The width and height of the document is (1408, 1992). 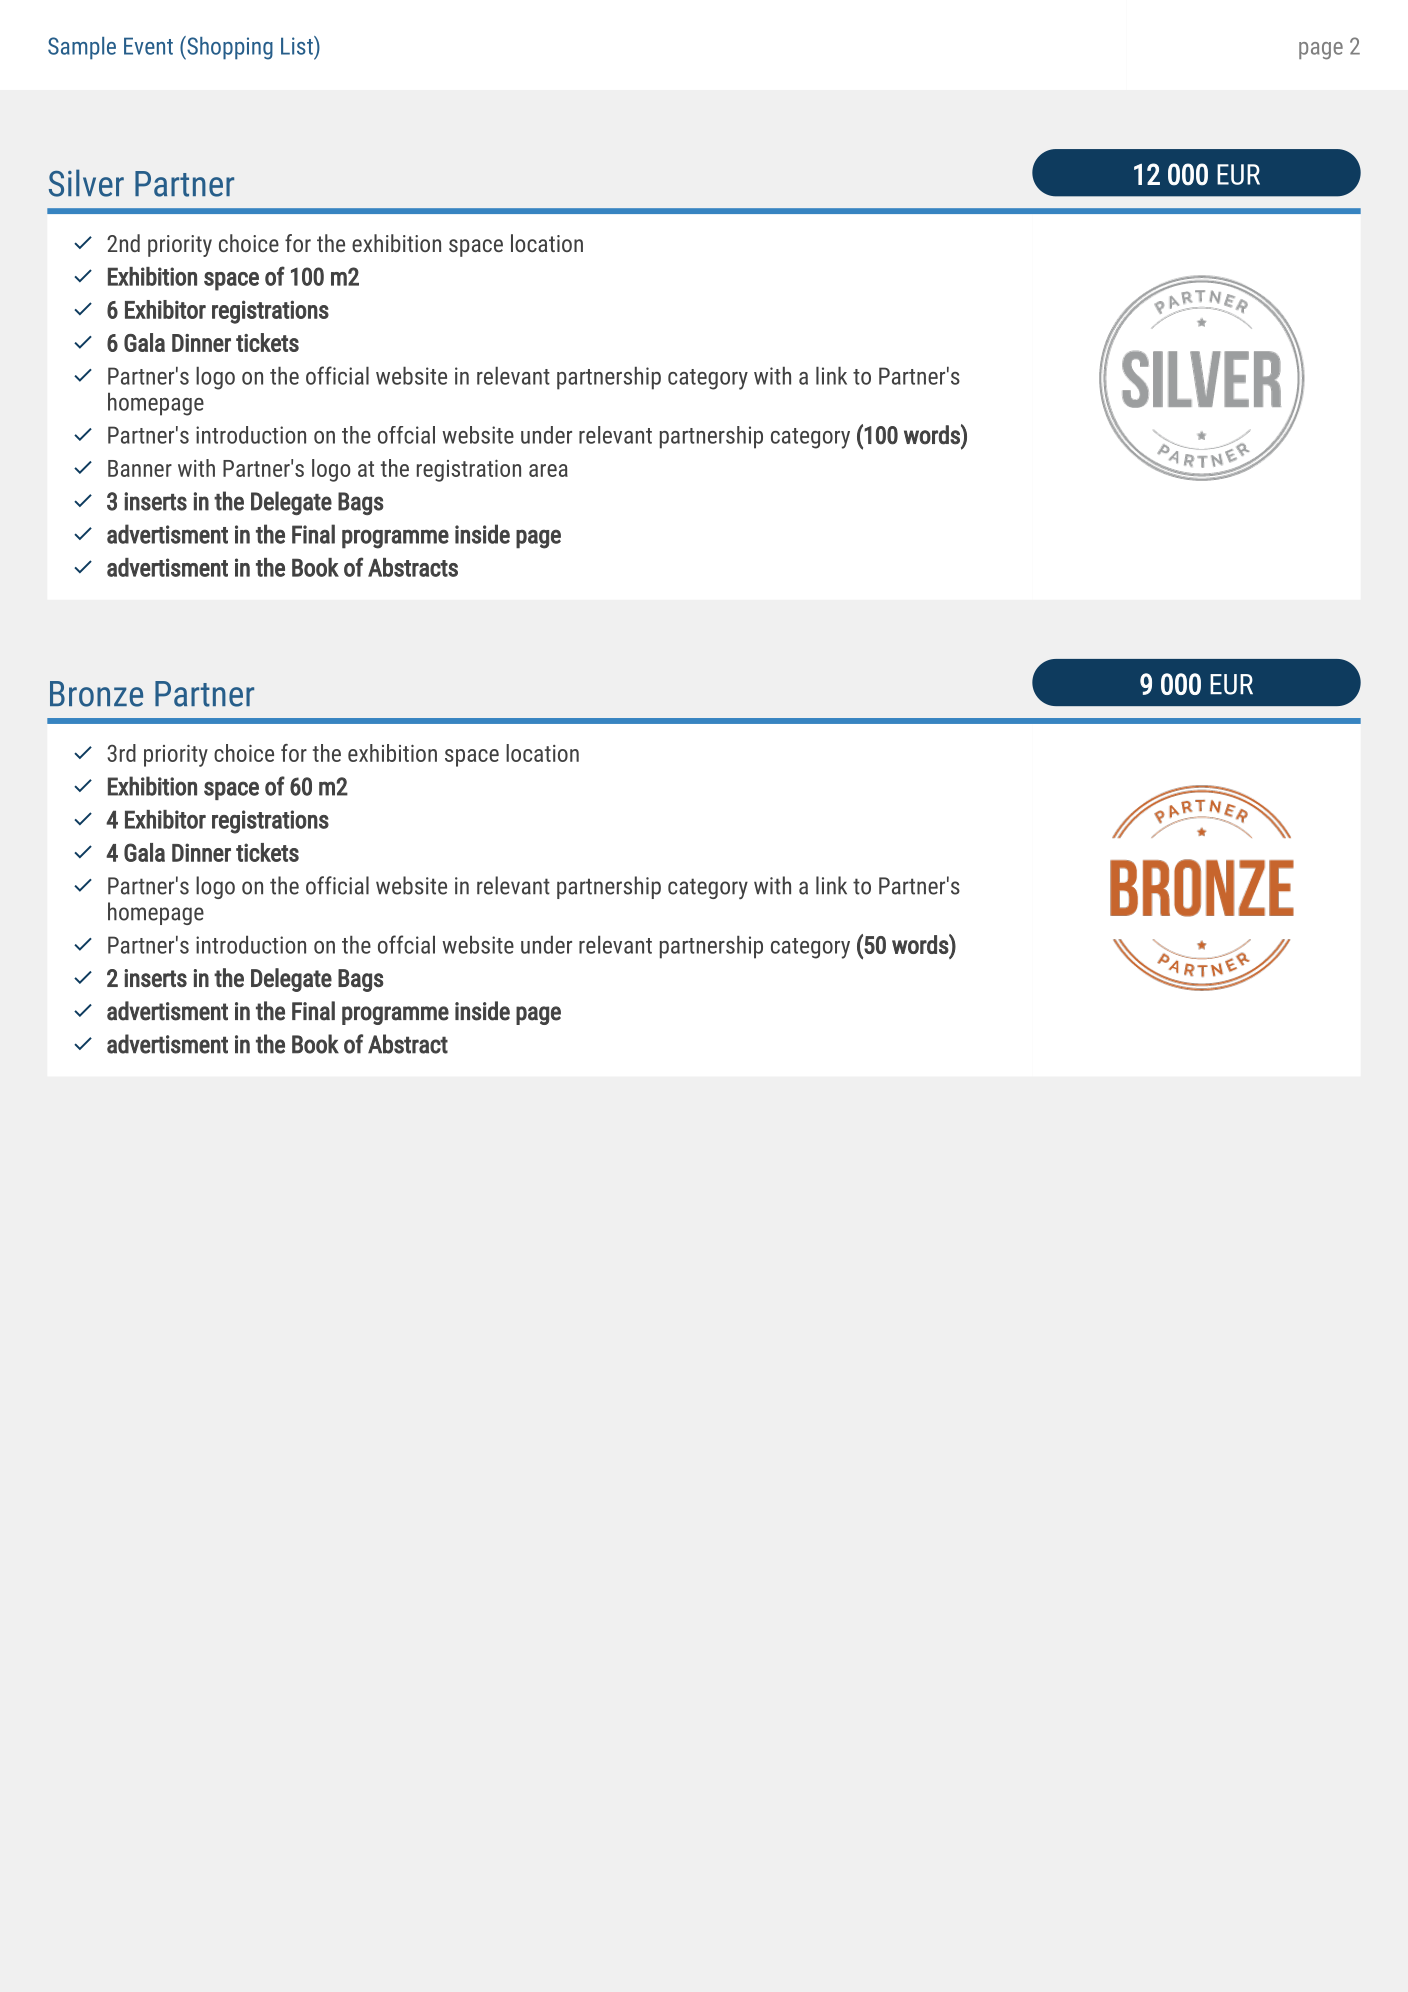 What do you see at coordinates (148, 46) in the document?
I see `Event` at bounding box center [148, 46].
